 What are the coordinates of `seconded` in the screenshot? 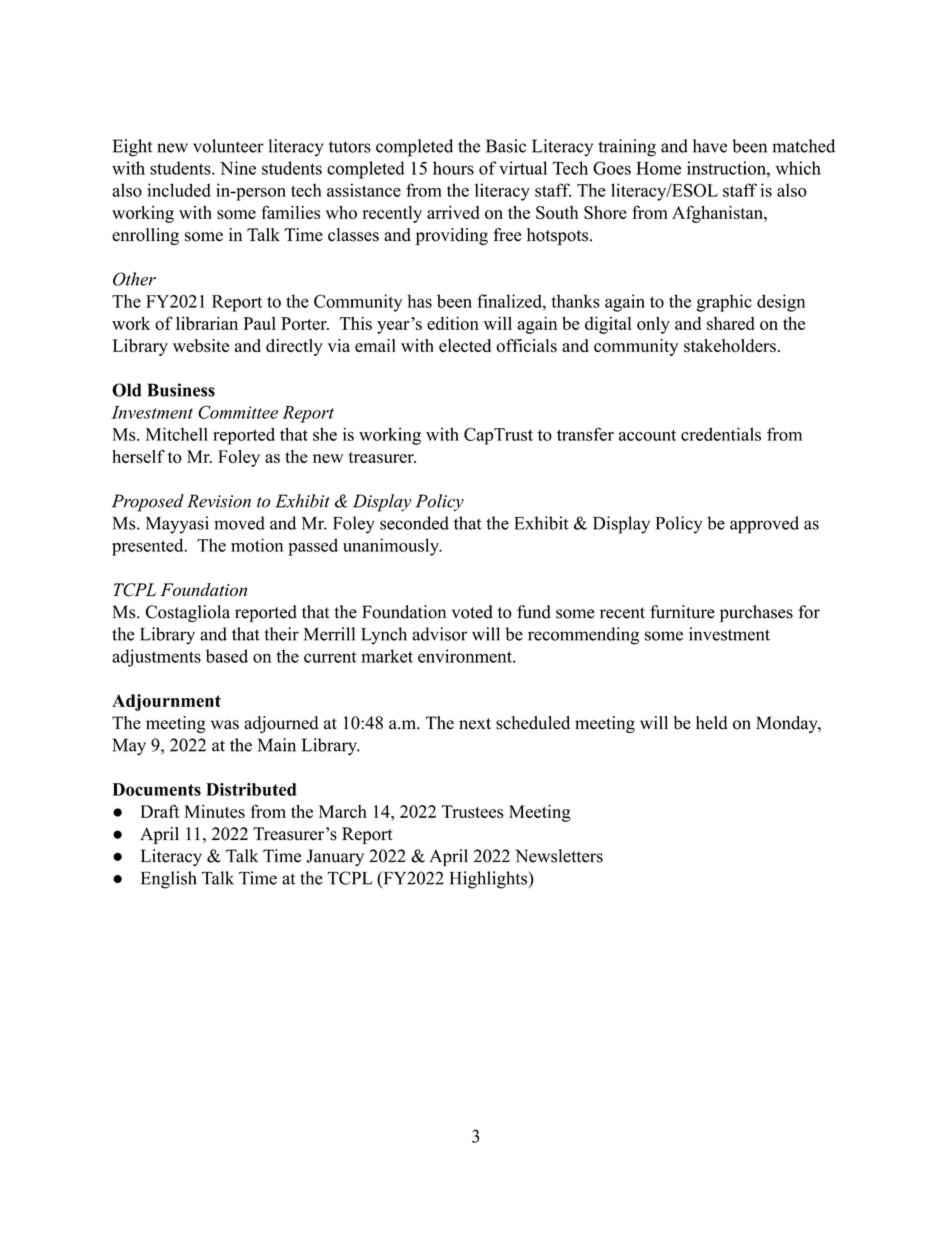 It's located at (414, 523).
